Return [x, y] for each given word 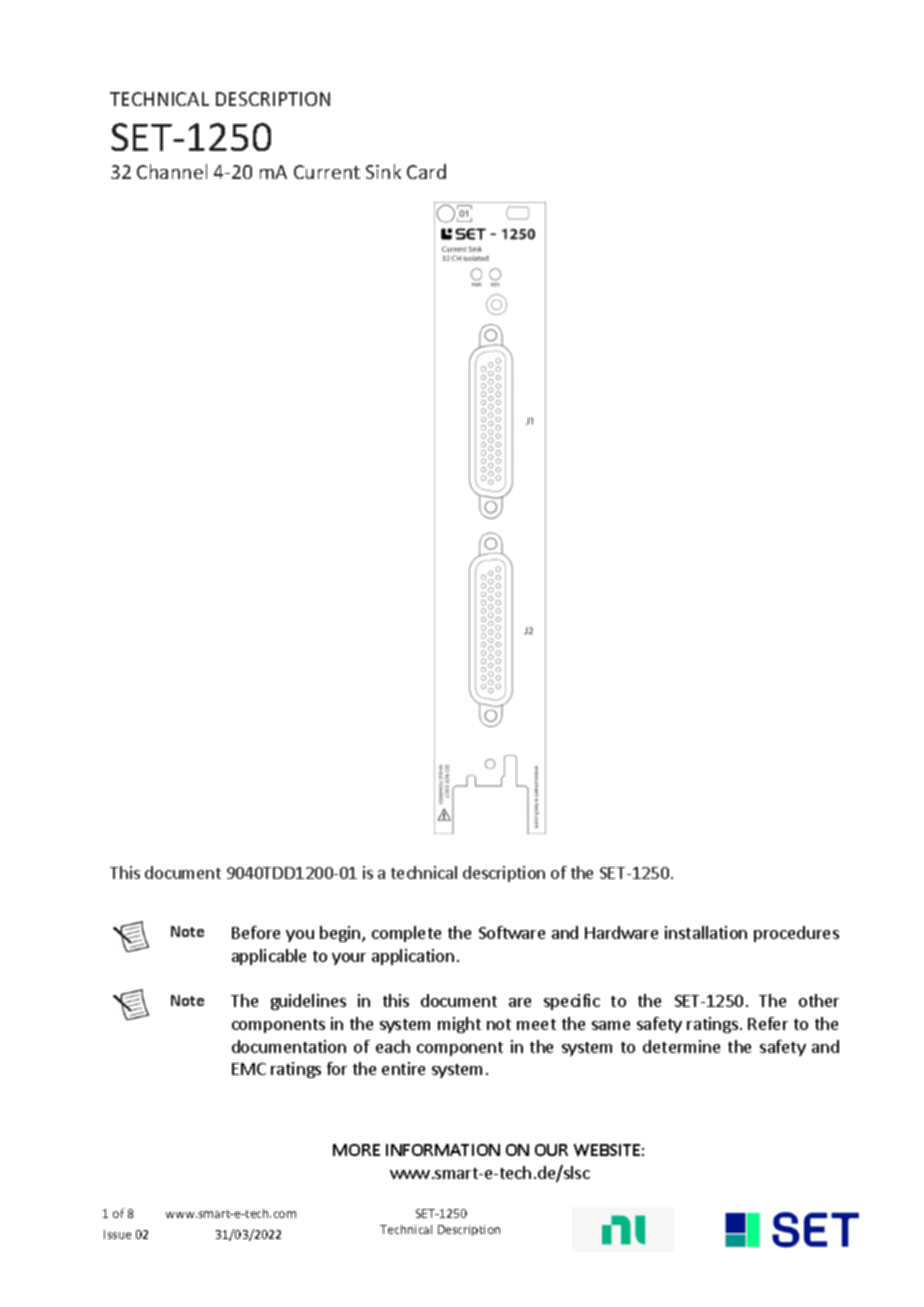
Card [426, 171]
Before [256, 932]
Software [512, 932]
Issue [117, 1234]
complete [406, 934]
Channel [172, 171]
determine [681, 1046]
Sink [383, 171]
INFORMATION [443, 1150]
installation [706, 932]
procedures [796, 934]
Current [327, 172]
